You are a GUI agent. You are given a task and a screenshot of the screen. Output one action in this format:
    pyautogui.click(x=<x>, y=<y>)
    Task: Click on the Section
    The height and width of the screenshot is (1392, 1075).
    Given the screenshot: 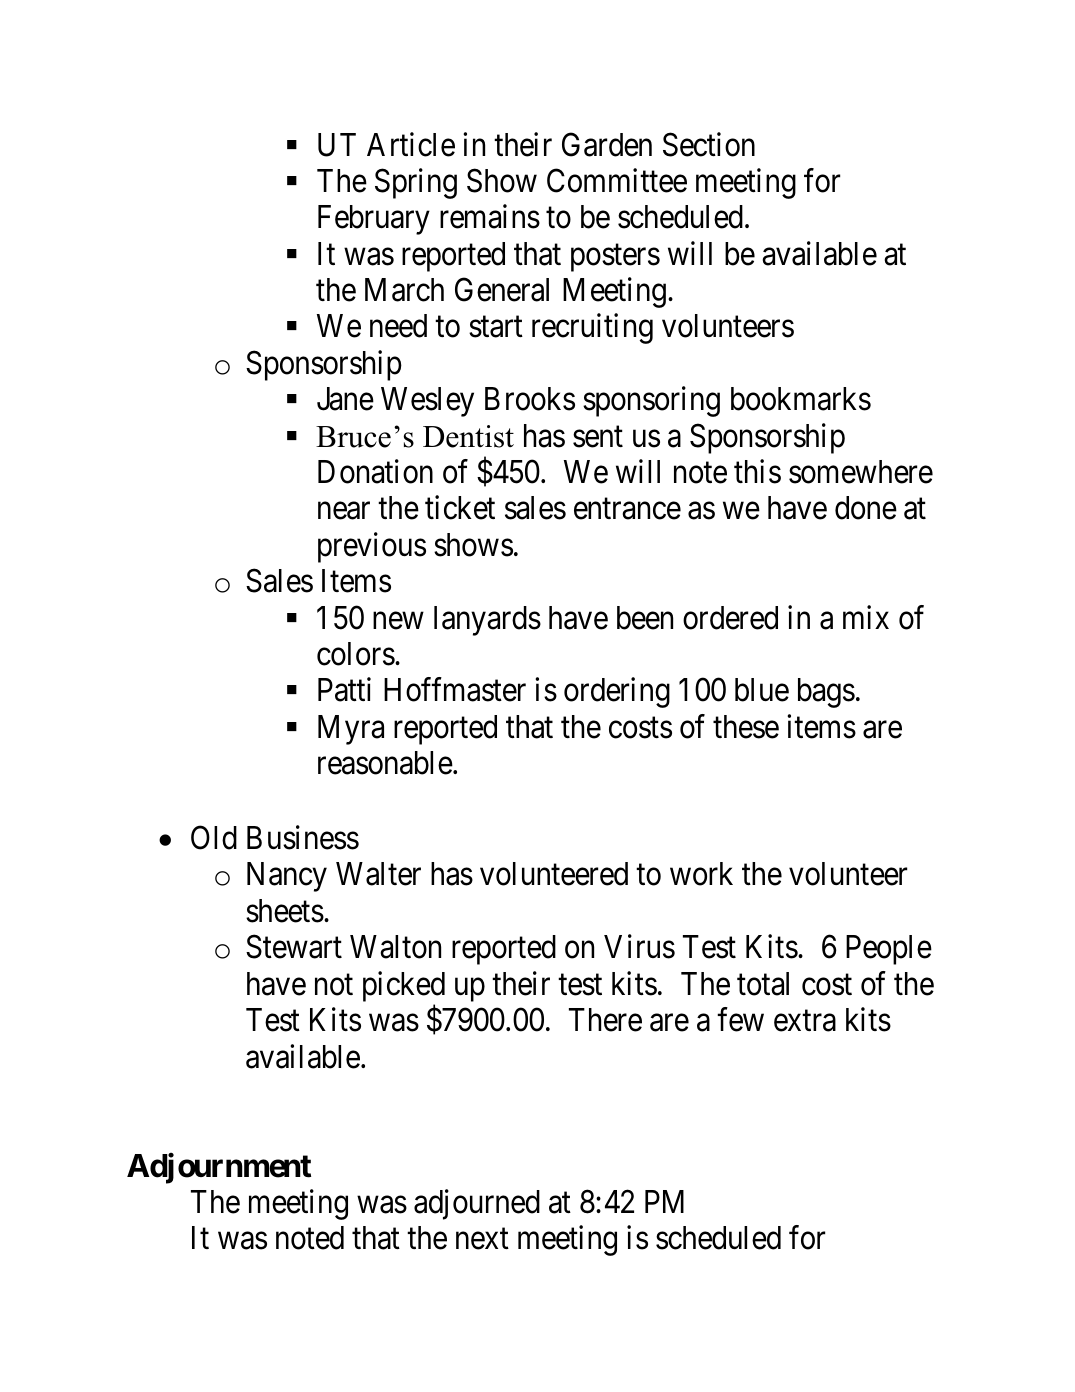 What is the action you would take?
    pyautogui.click(x=709, y=144)
